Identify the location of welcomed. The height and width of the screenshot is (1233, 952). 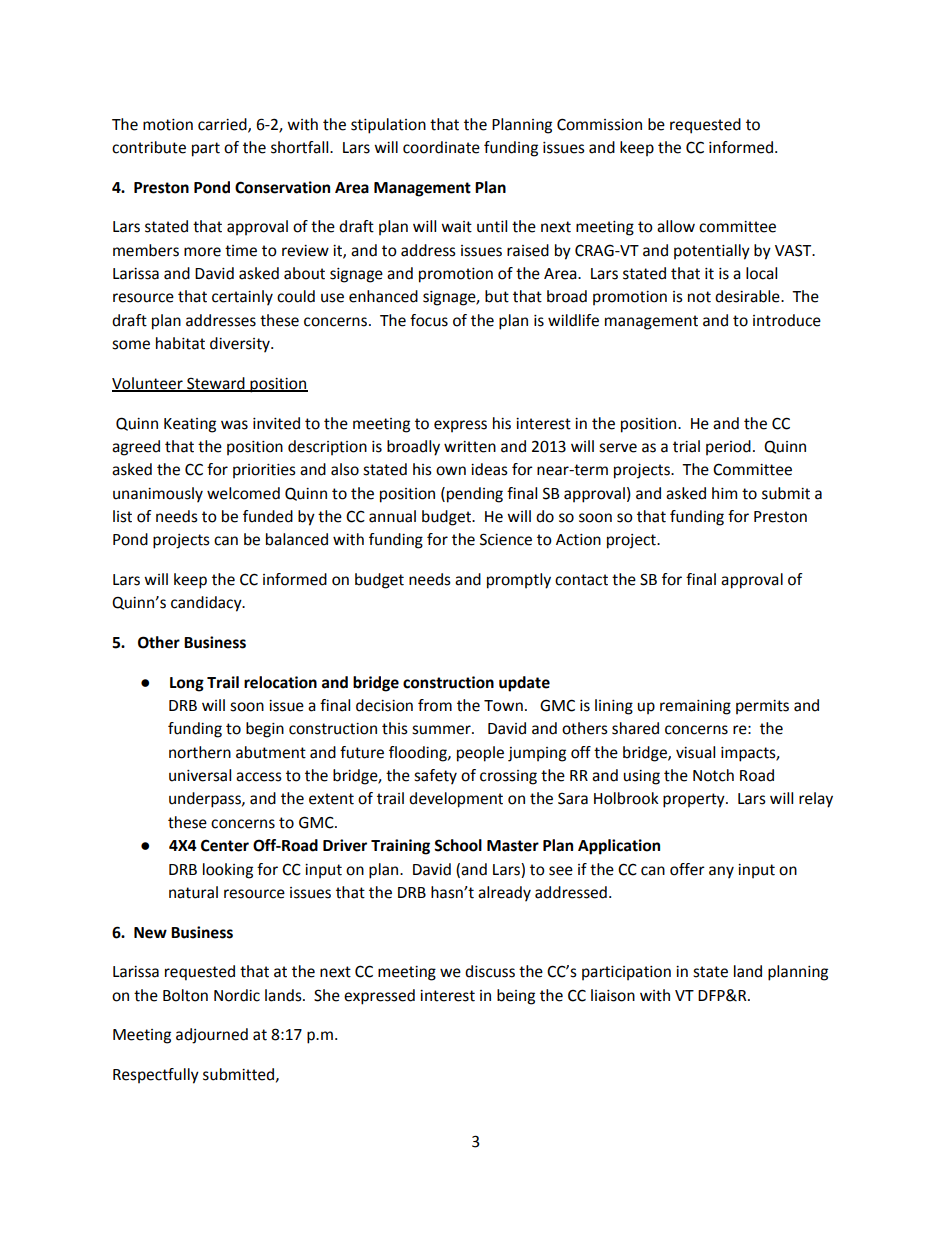
(243, 493).
